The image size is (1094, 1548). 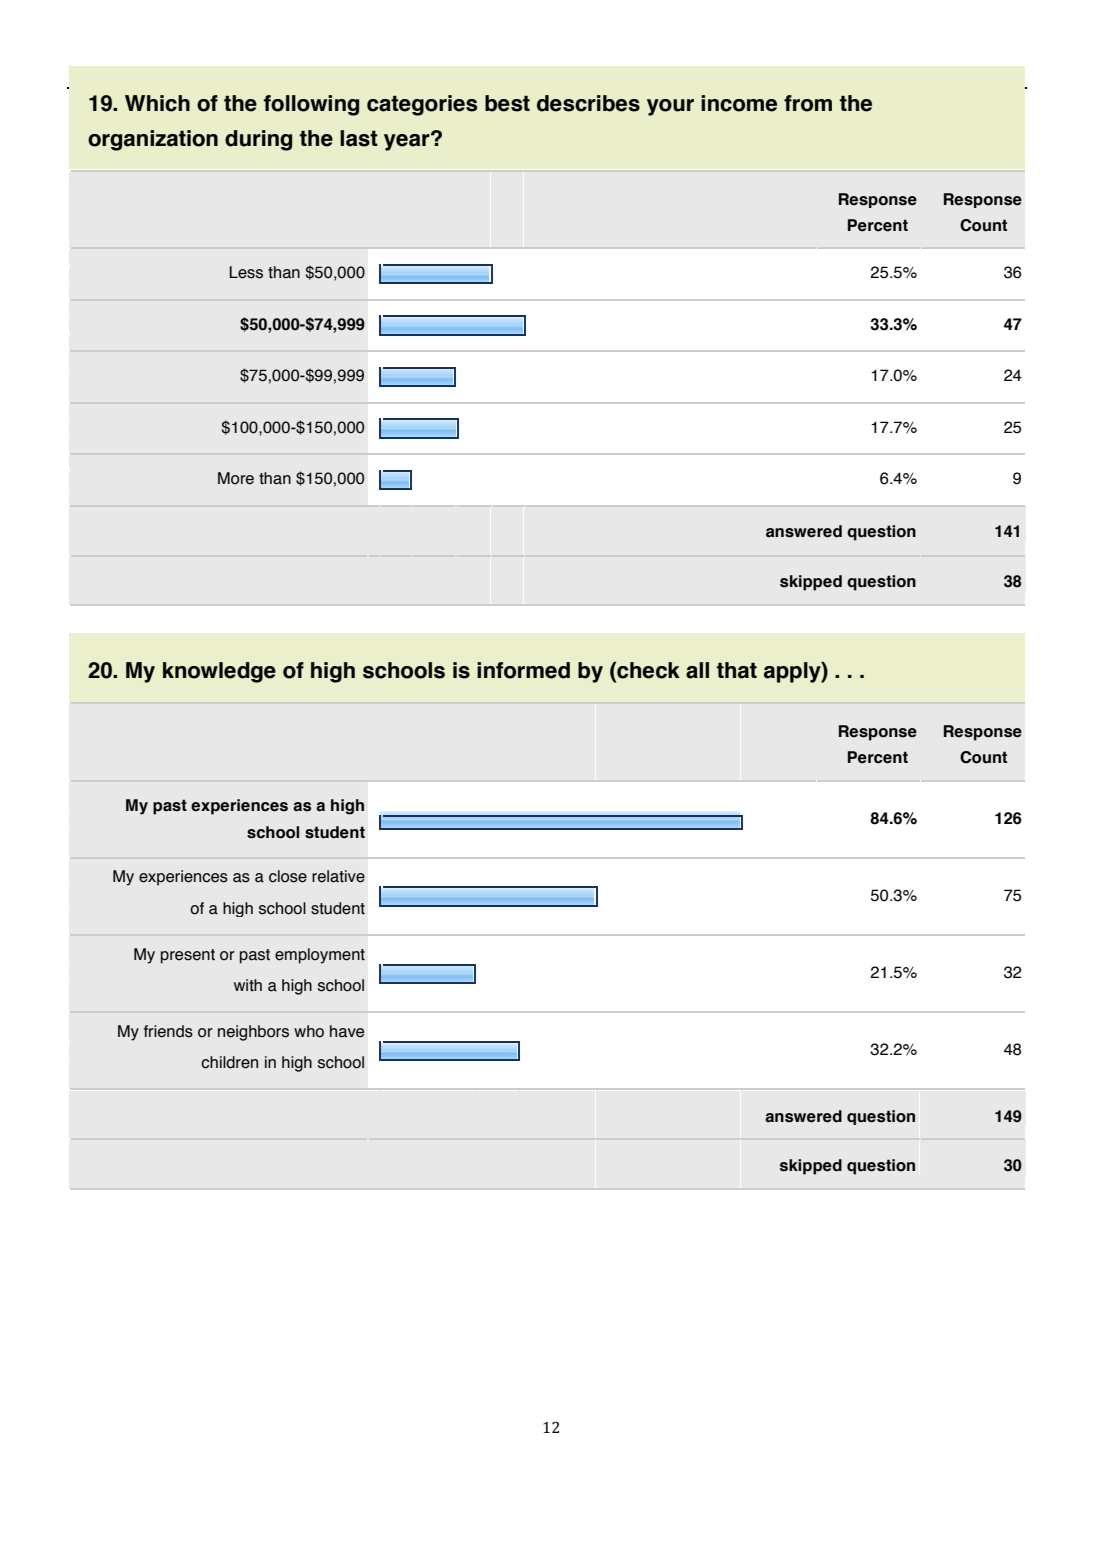 What do you see at coordinates (320, 956) in the page?
I see `employment` at bounding box center [320, 956].
